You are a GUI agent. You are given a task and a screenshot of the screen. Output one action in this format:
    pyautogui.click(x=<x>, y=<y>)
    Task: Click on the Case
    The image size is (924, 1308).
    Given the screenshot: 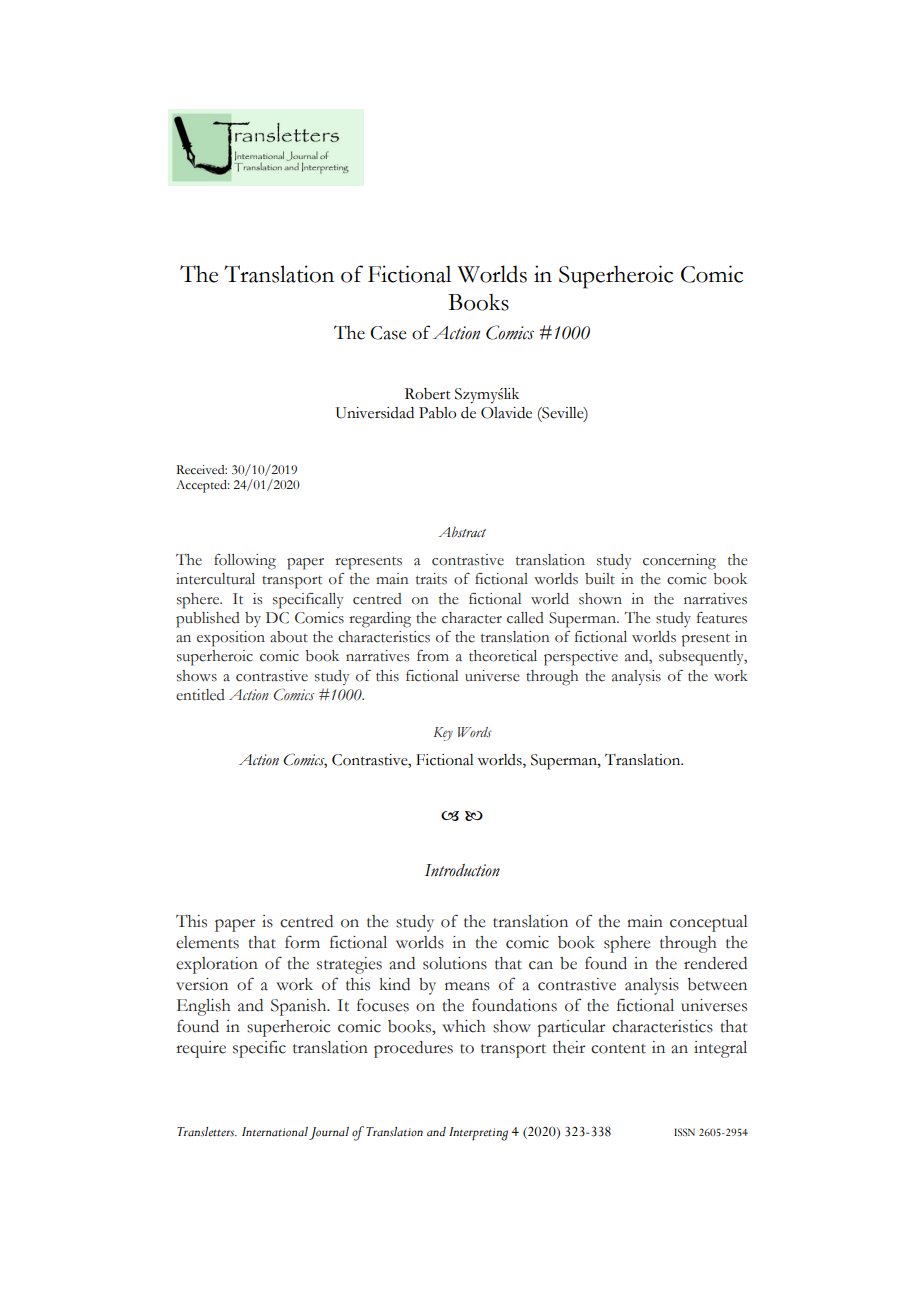 What is the action you would take?
    pyautogui.click(x=388, y=333)
